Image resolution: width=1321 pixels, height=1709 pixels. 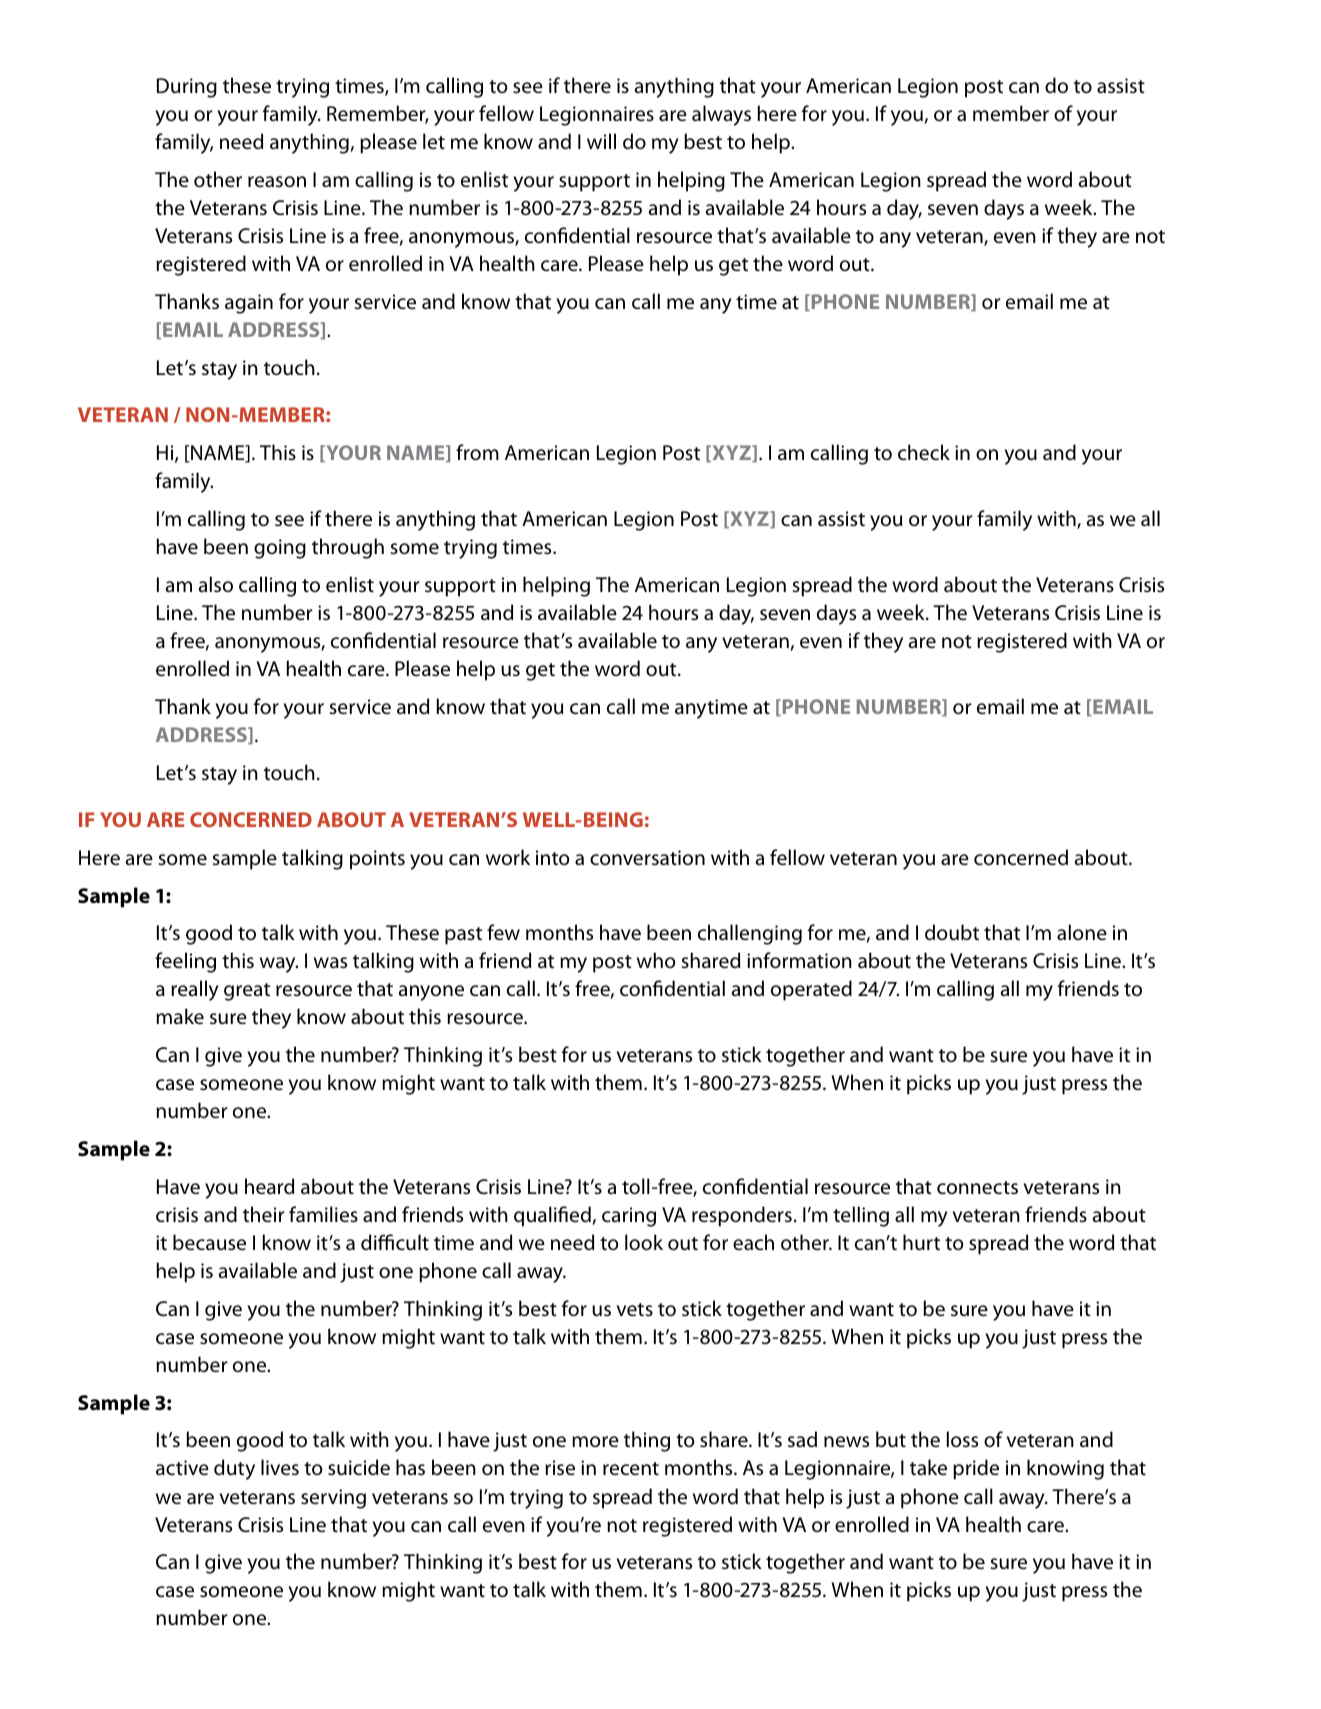 What do you see at coordinates (721, 115) in the document?
I see `always` at bounding box center [721, 115].
